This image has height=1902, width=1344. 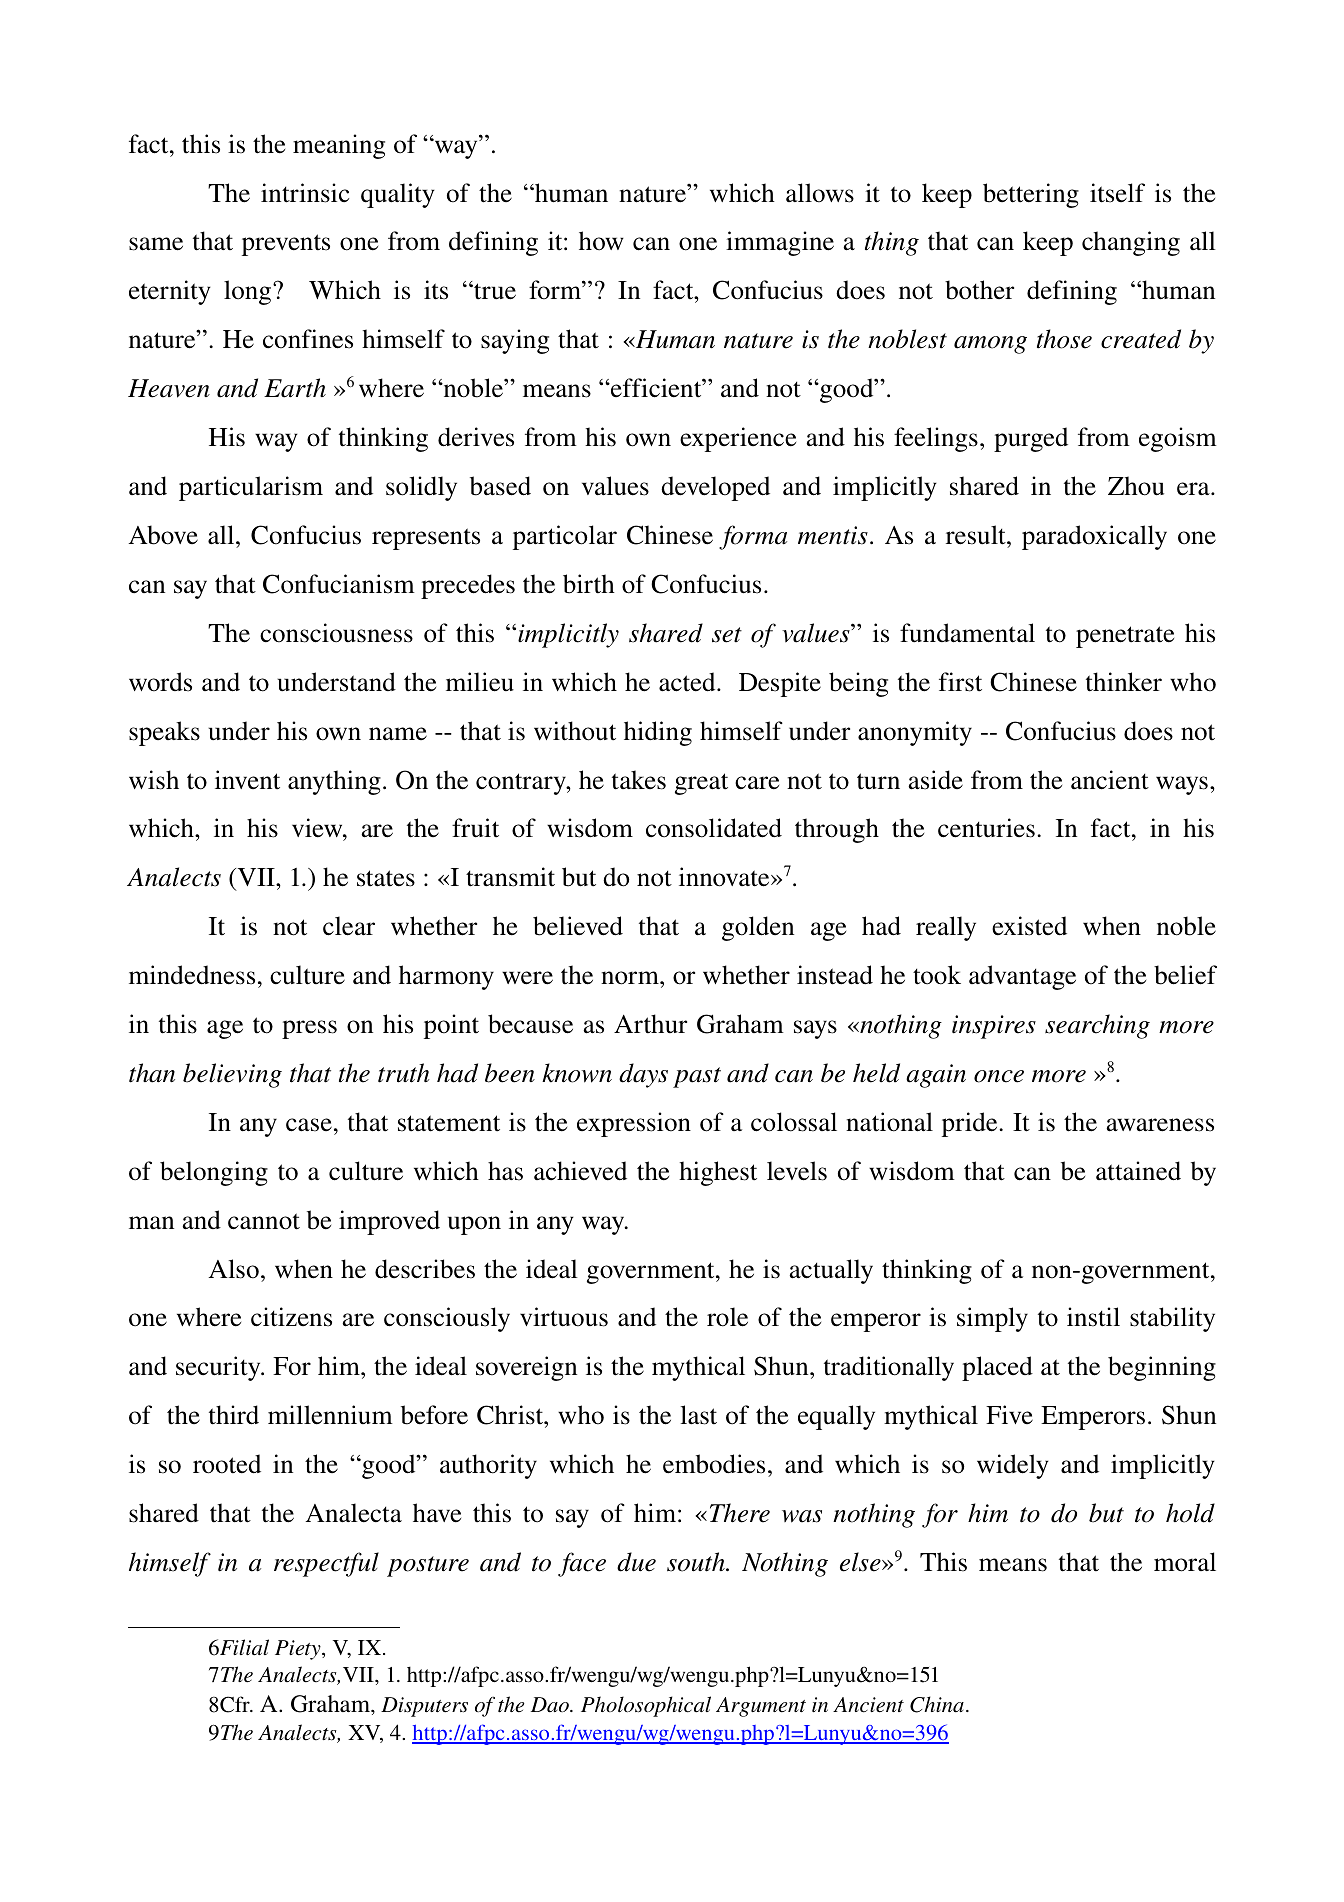 I want to click on last, so click(x=699, y=1415).
